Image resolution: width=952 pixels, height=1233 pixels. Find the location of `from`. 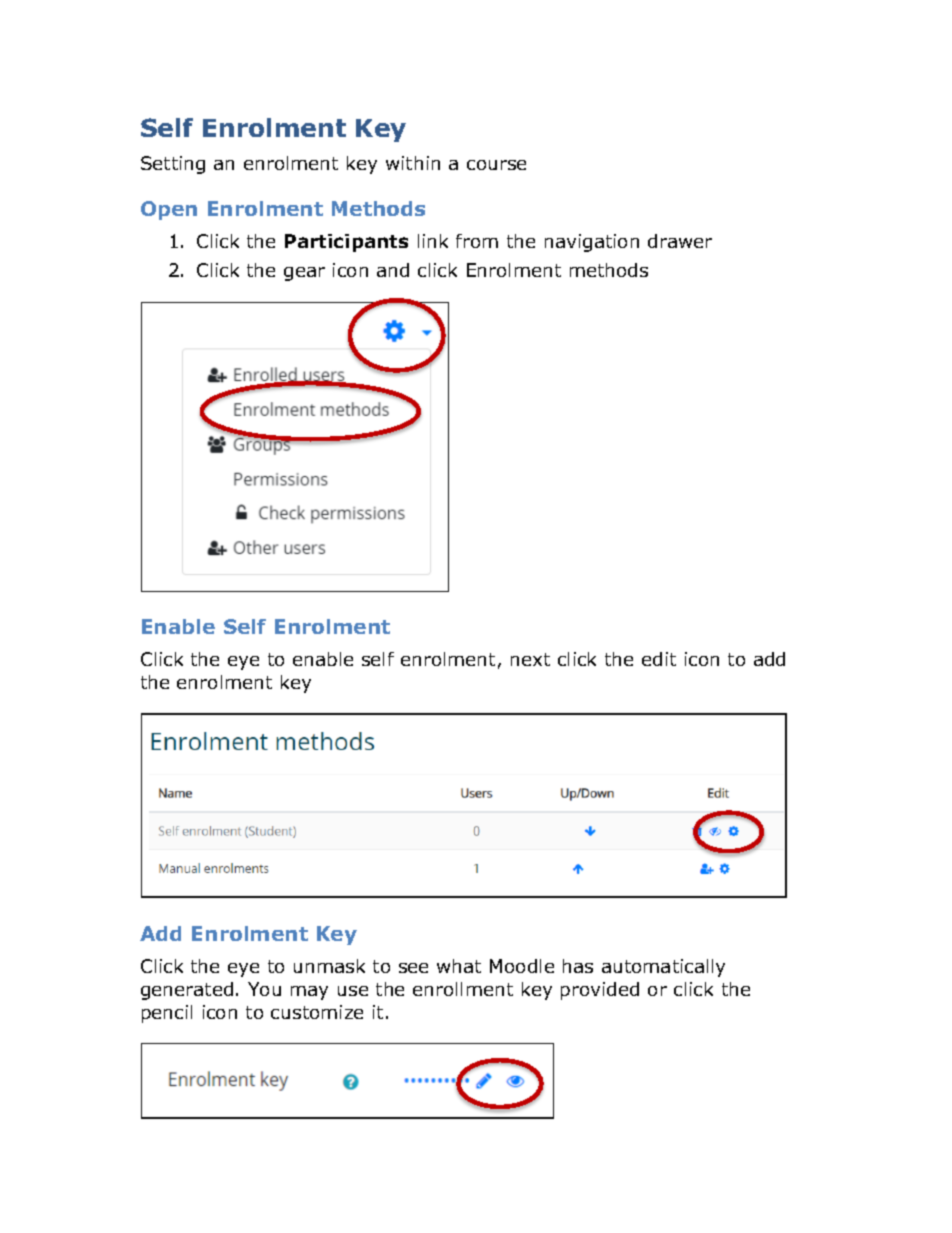

from is located at coordinates (477, 241).
